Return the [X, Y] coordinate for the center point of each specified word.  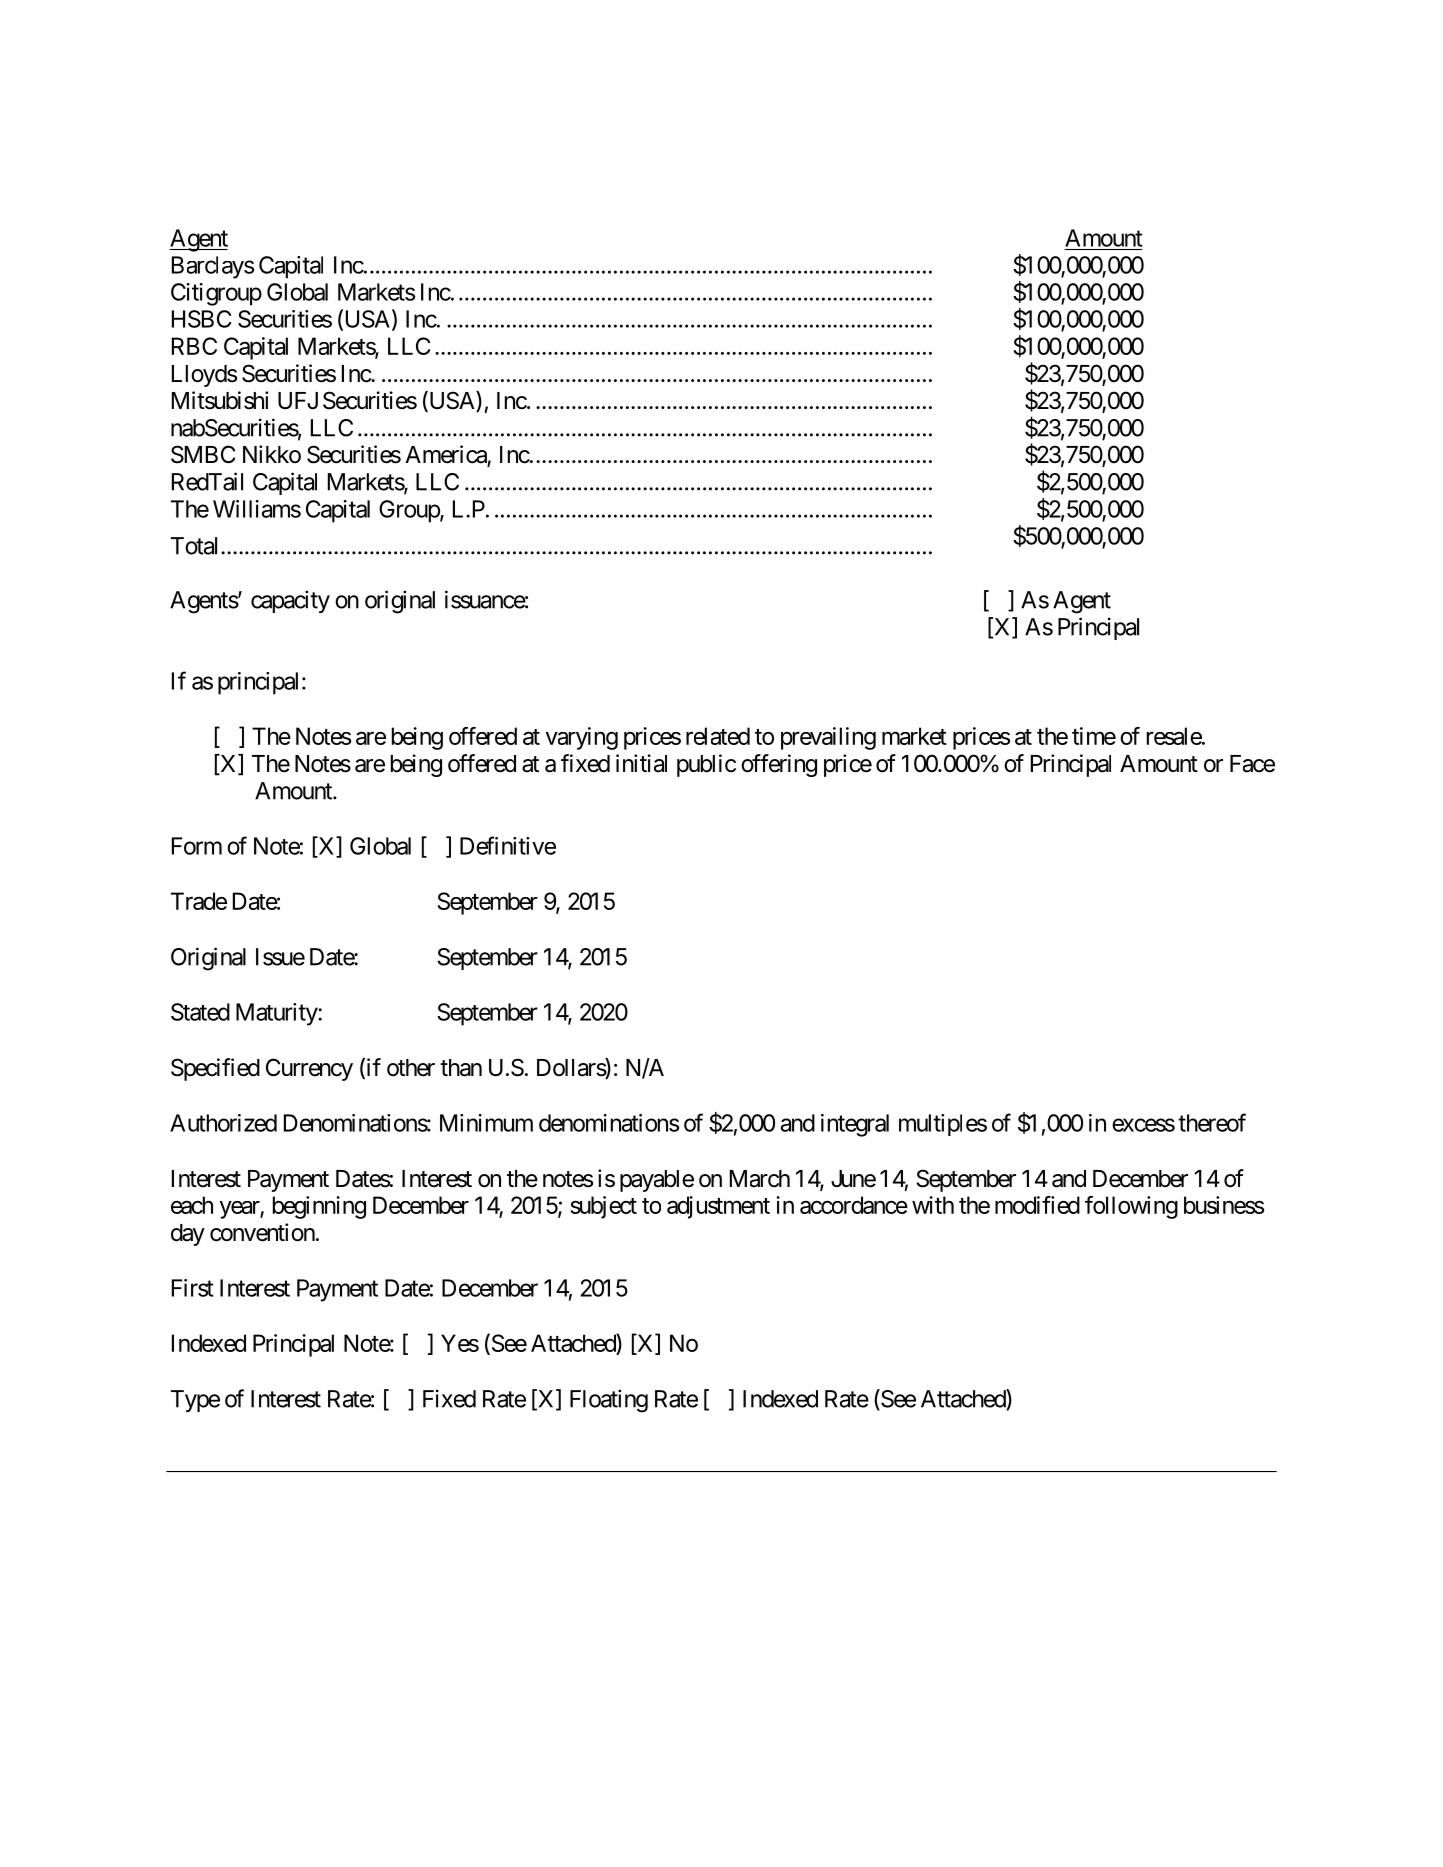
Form [197, 846]
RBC [194, 346]
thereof [1212, 1122]
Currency [309, 1069]
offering [779, 765]
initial [641, 763]
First [193, 1288]
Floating [609, 1401]
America [446, 455]
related [718, 736]
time [1094, 736]
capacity [290, 601]
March [760, 1179]
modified [1037, 1205]
